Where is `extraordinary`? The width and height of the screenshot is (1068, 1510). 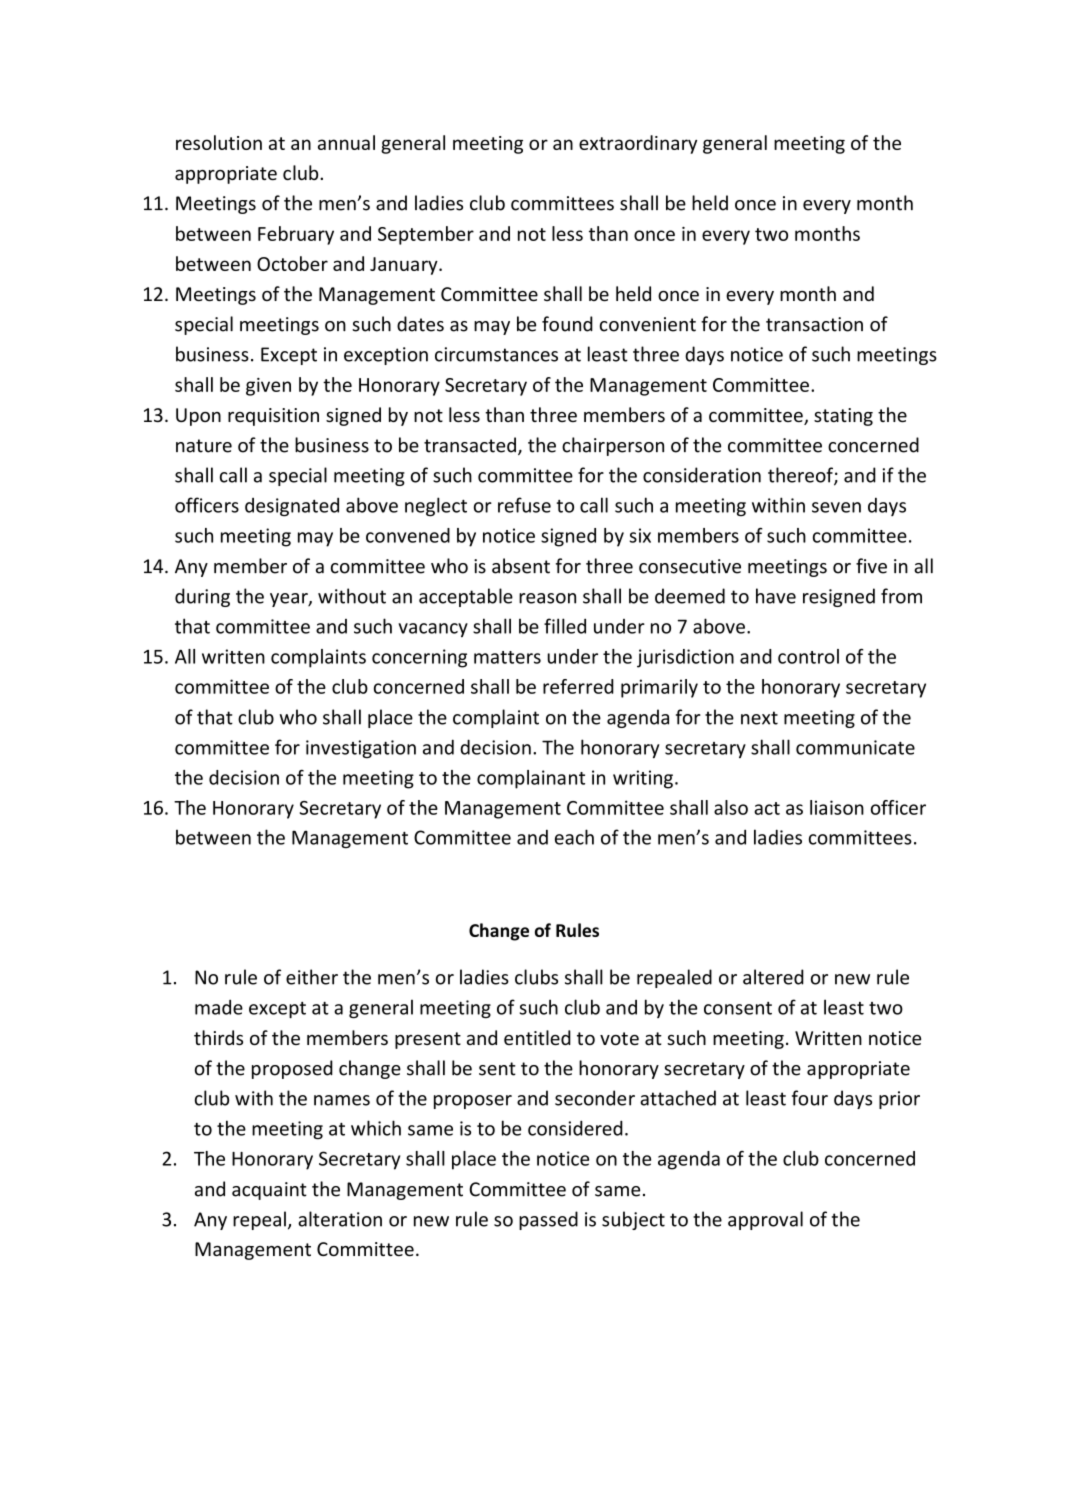
extraordinary is located at coordinates (638, 144).
